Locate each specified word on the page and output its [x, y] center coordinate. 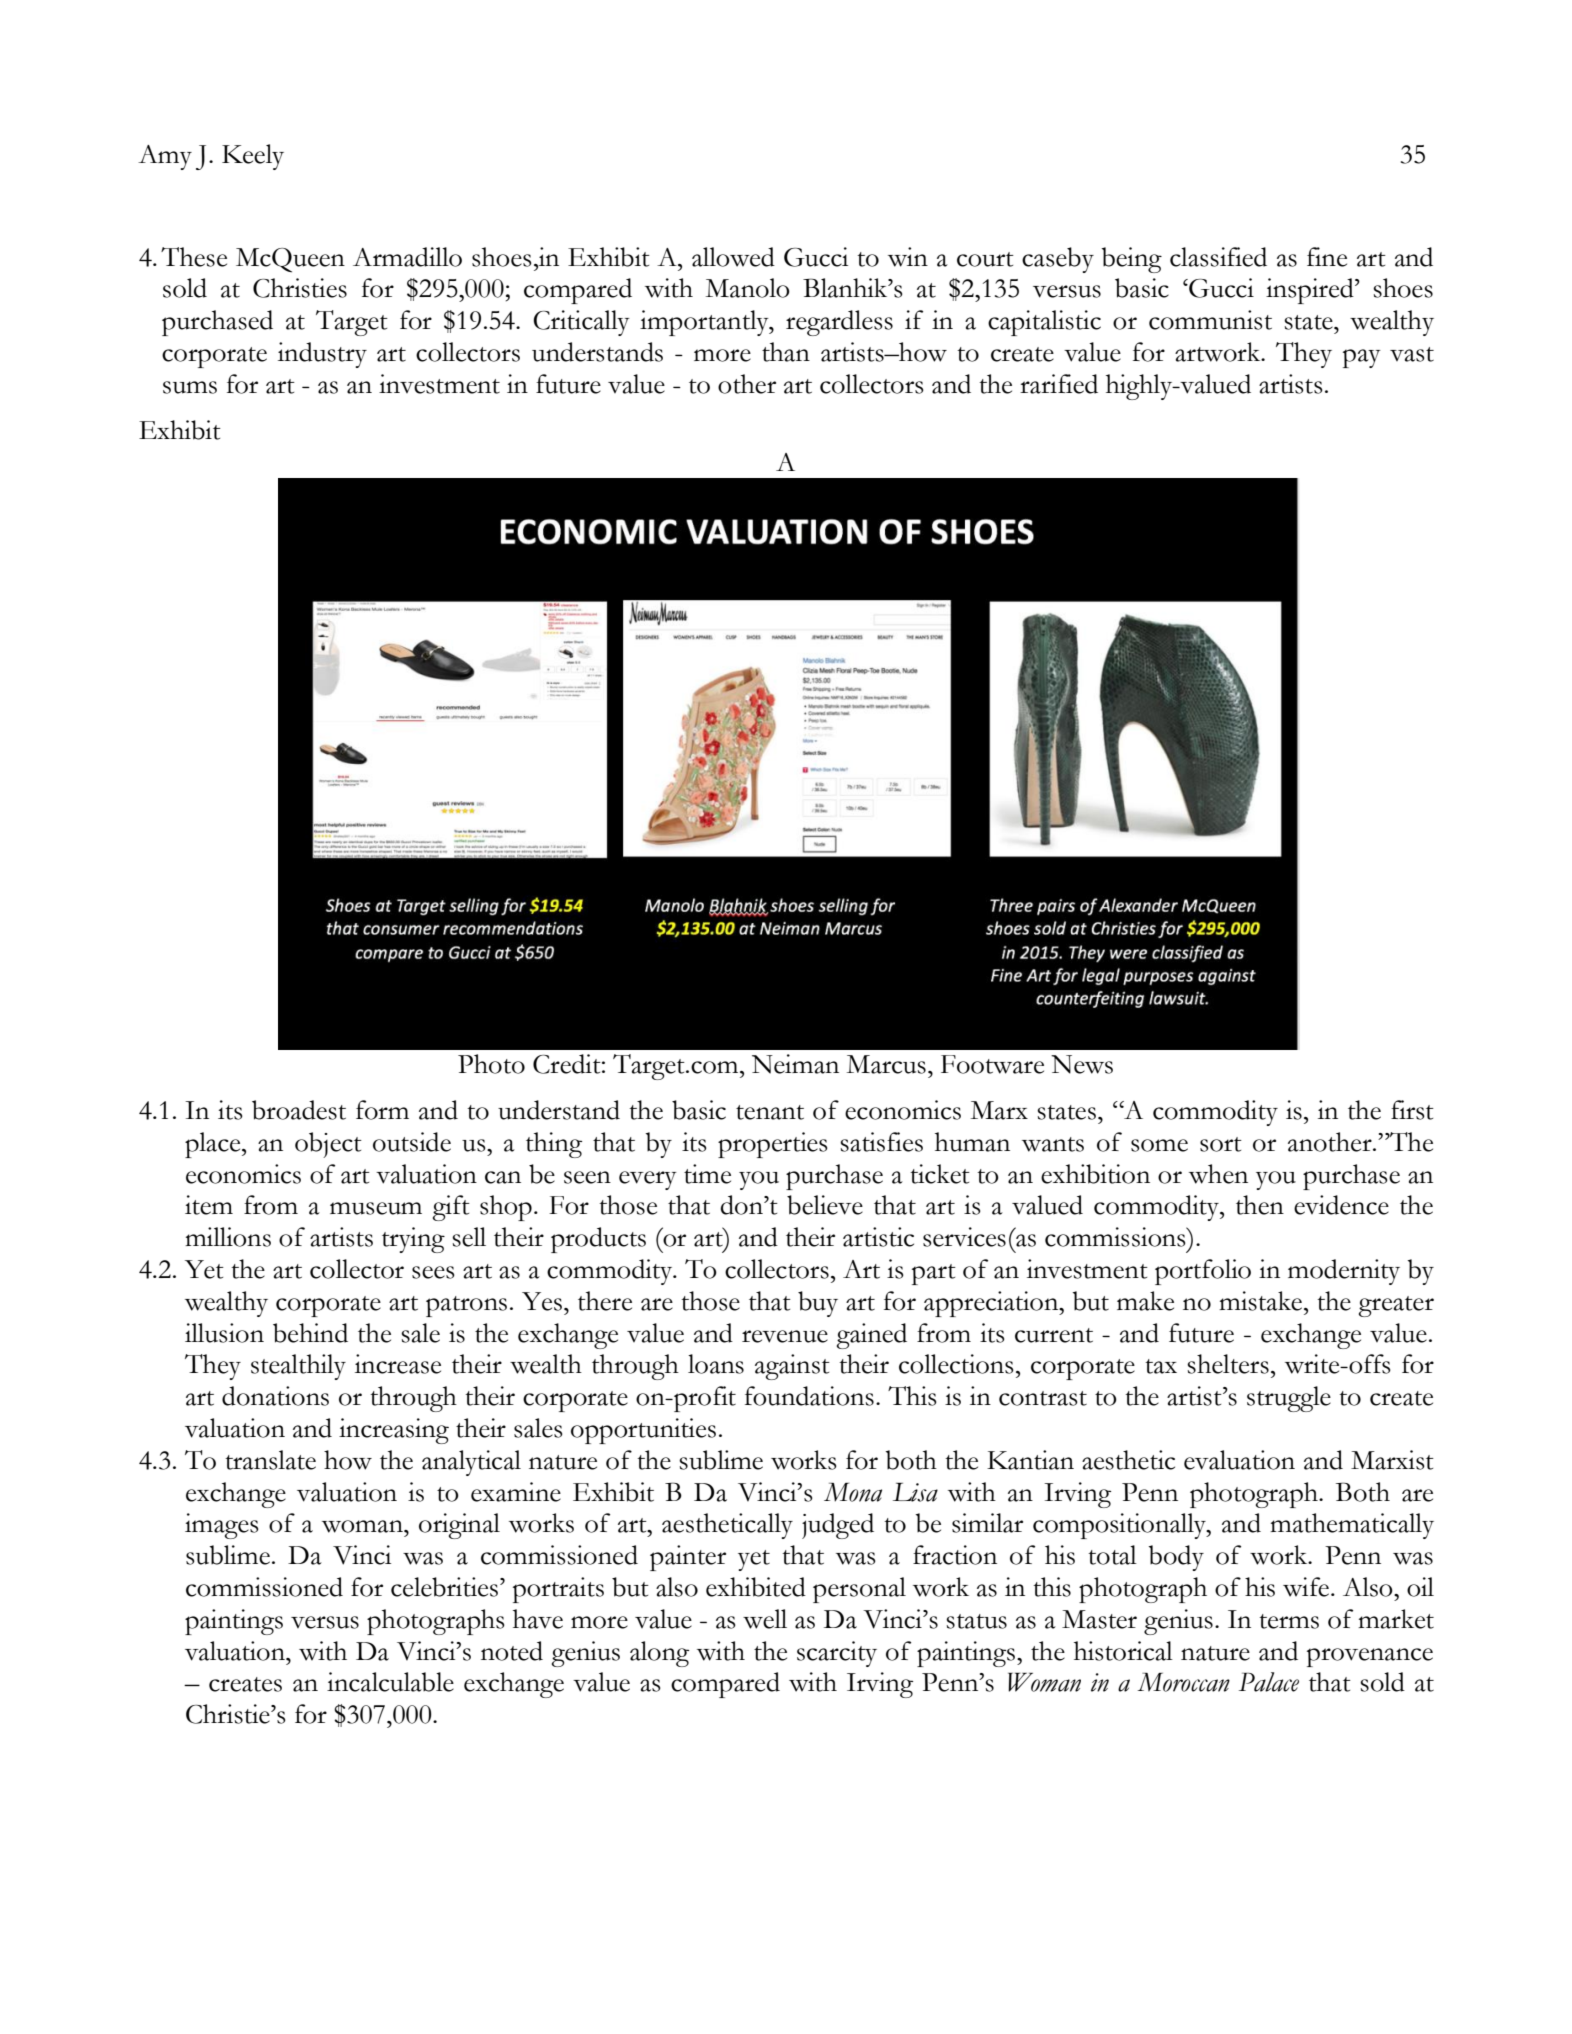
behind [310, 1333]
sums [190, 387]
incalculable [390, 1682]
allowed [733, 257]
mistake [1262, 1301]
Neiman [795, 1064]
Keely [253, 157]
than [786, 352]
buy [818, 1304]
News [1082, 1064]
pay [1362, 358]
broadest [299, 1110]
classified [1218, 257]
